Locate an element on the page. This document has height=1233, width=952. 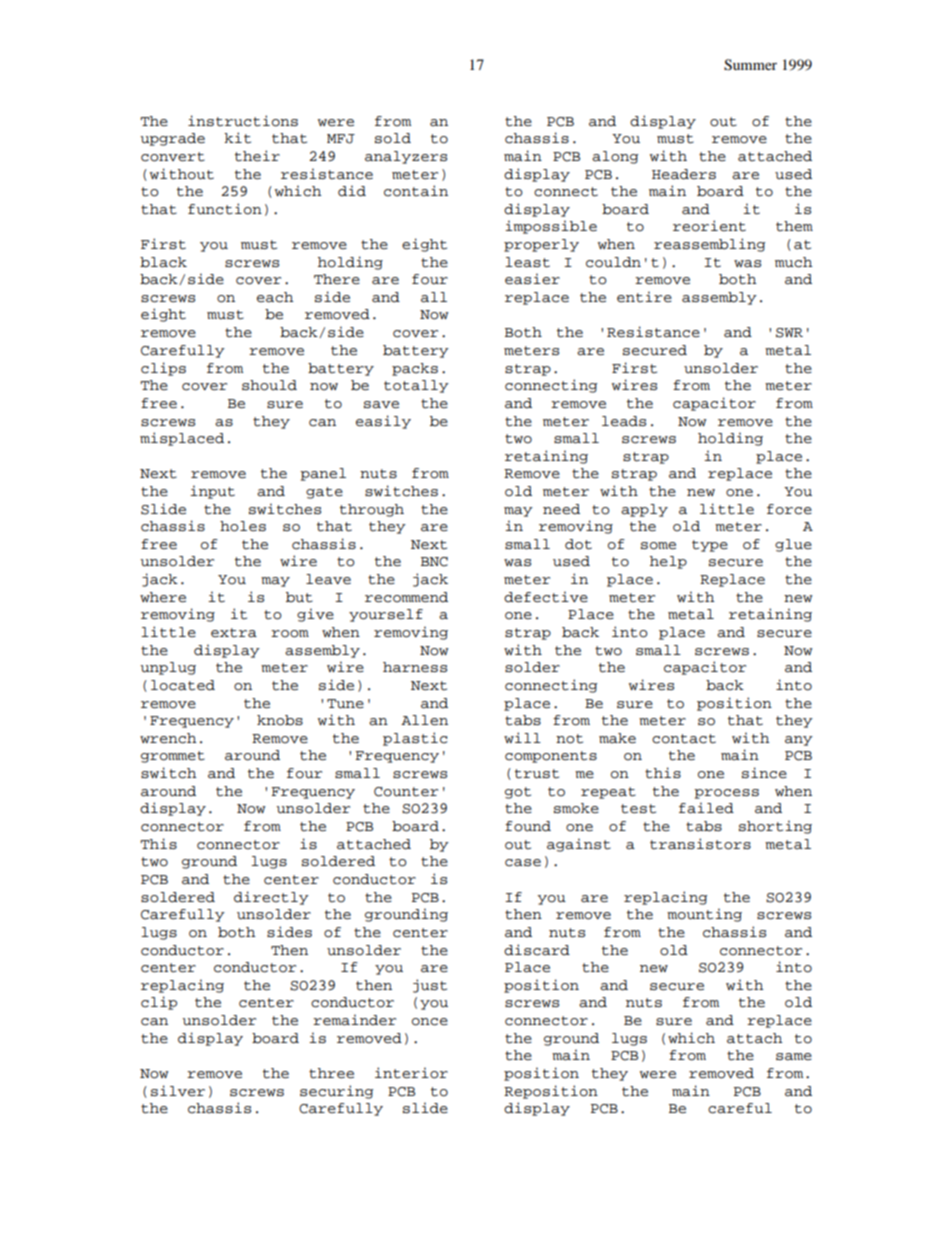
leads is located at coordinates (624, 421).
